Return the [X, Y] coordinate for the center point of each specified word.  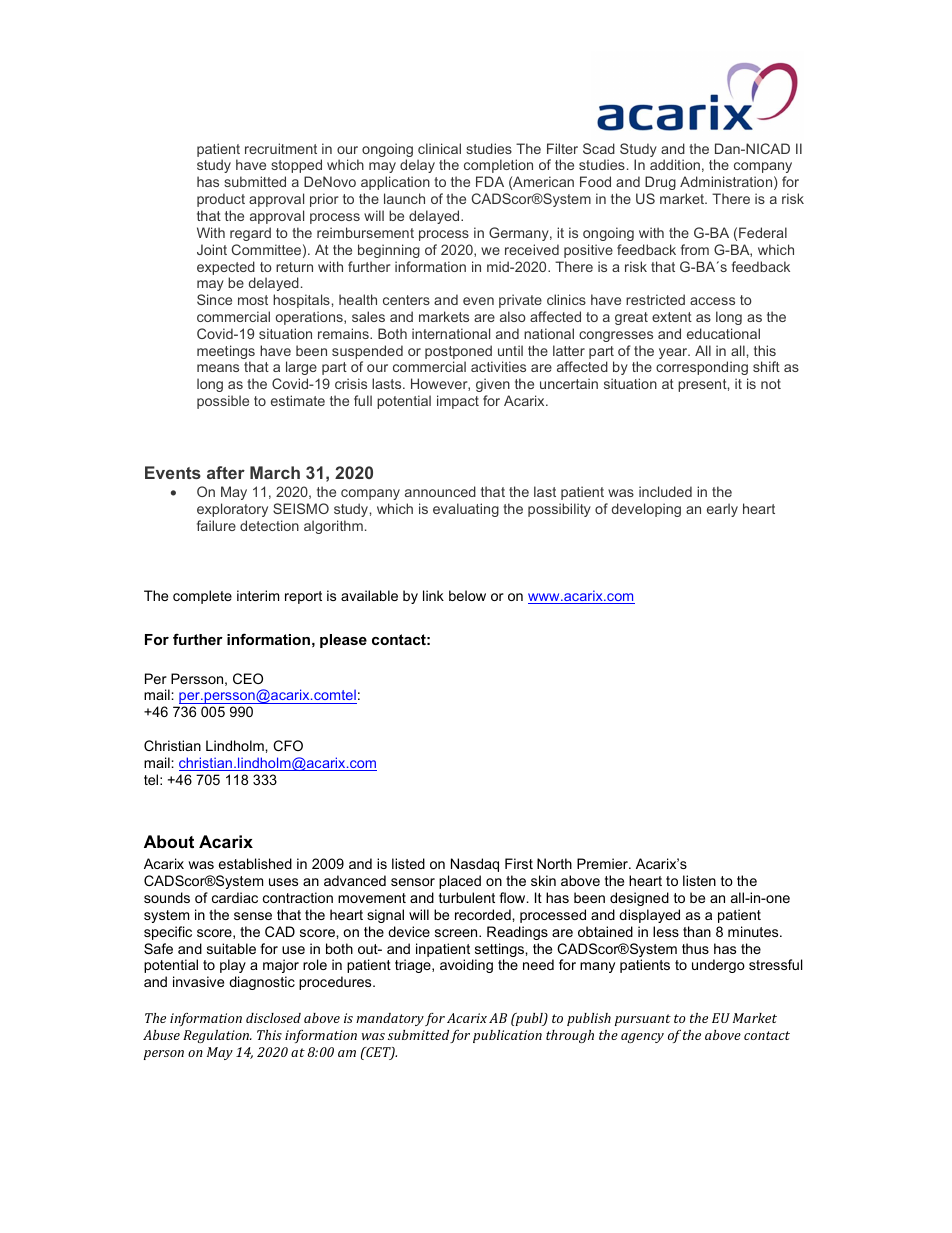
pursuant [643, 1020]
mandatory [390, 1019]
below [467, 595]
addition [675, 164]
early [722, 510]
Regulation [217, 1036]
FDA [490, 181]
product [221, 200]
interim [258, 595]
